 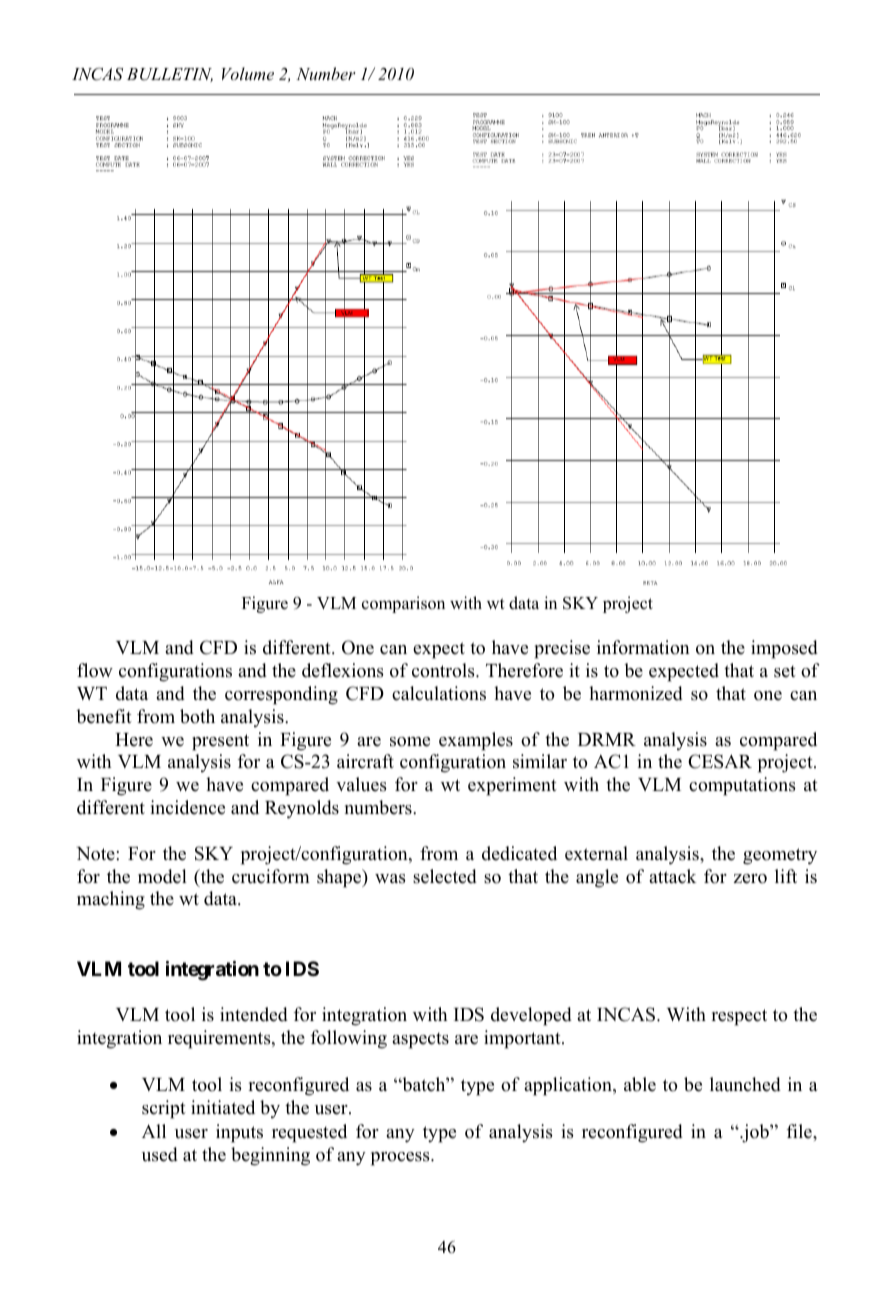 I want to click on comparison, so click(x=403, y=604).
